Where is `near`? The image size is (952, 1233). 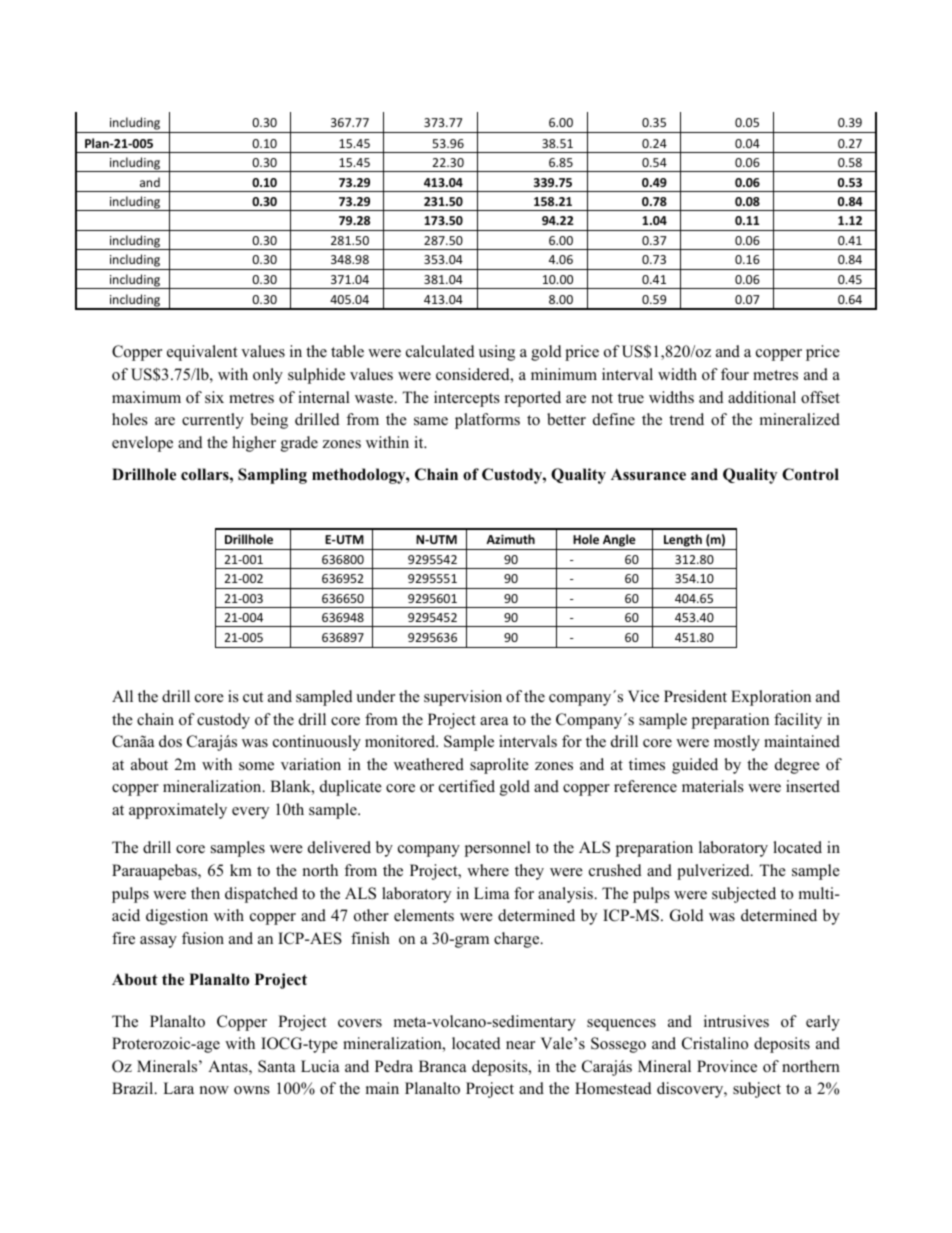
near is located at coordinates (520, 1045).
